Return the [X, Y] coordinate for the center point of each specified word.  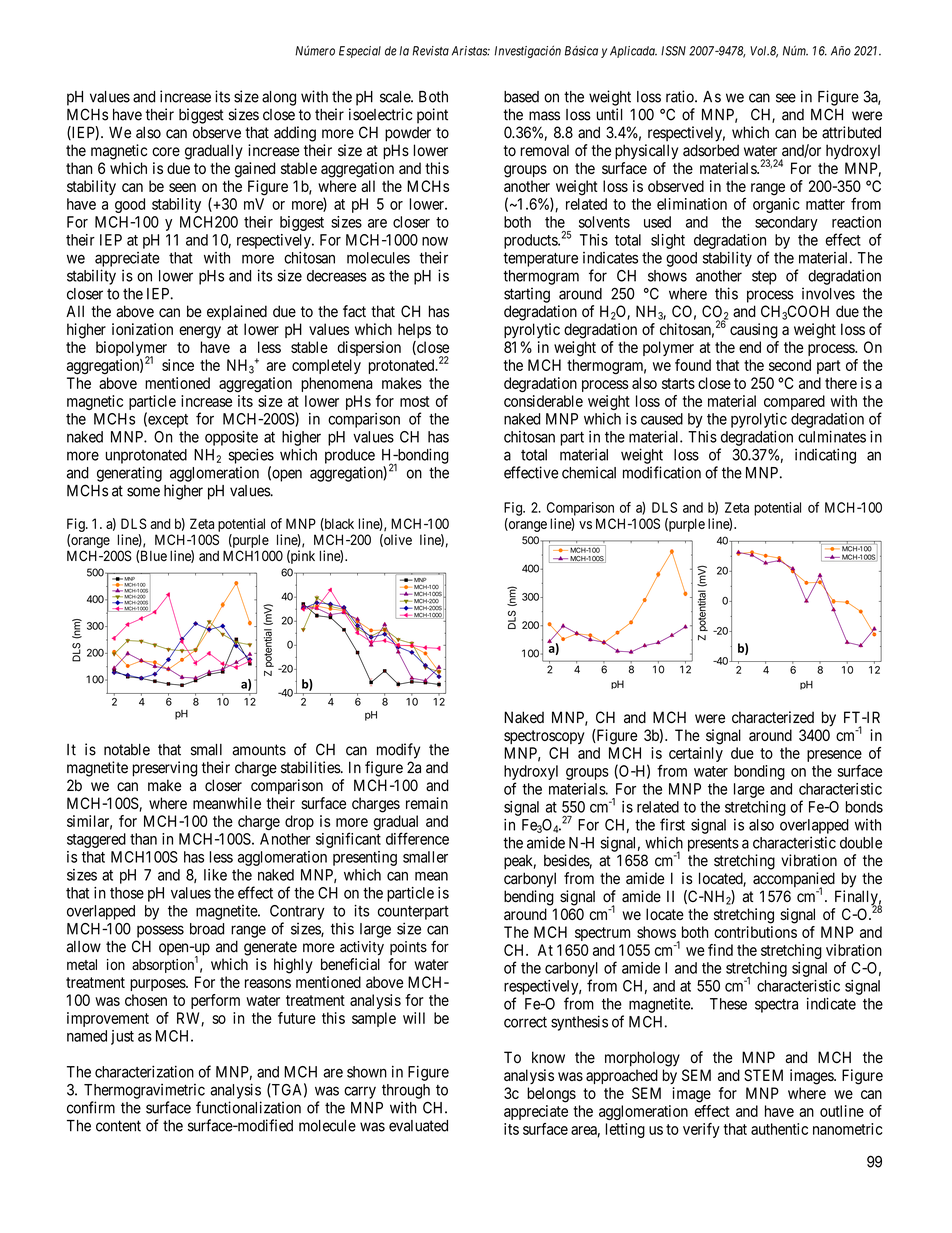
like [215, 875]
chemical [589, 472]
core [166, 152]
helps [414, 330]
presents [713, 845]
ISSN [673, 51]
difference [417, 838]
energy [200, 332]
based [521, 97]
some [143, 492]
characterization [144, 1071]
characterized [773, 717]
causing [754, 331]
